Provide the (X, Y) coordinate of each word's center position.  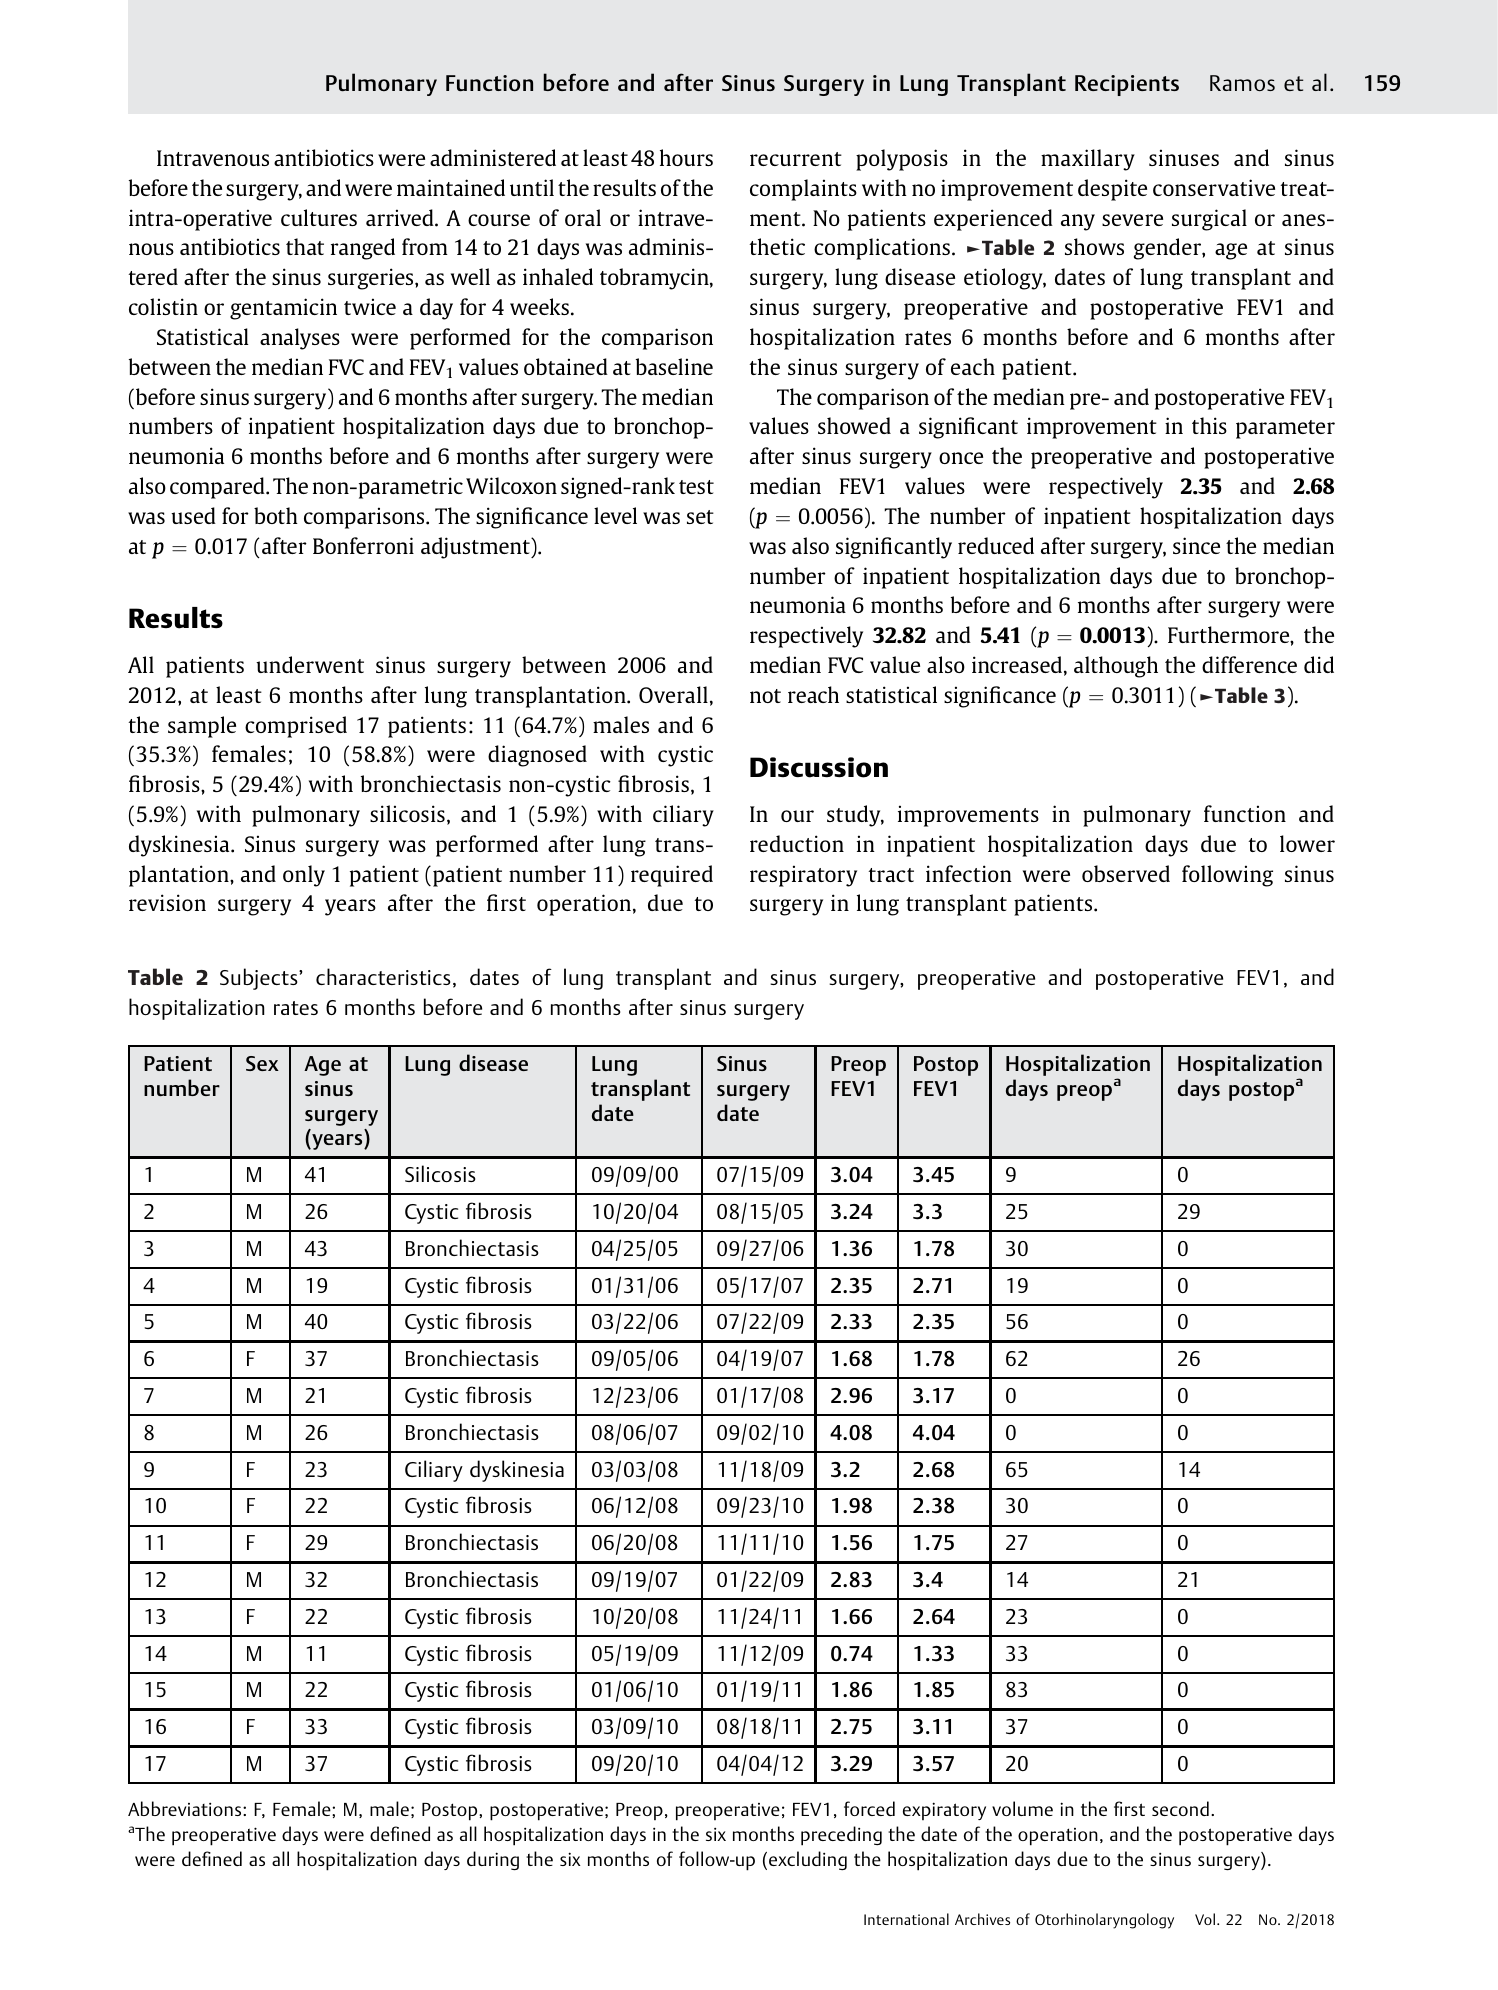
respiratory (803, 876)
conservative (1214, 187)
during (493, 1860)
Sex (262, 1063)
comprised (296, 727)
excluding (808, 1860)
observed (1126, 873)
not (765, 696)
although (1116, 667)
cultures (319, 217)
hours (686, 157)
